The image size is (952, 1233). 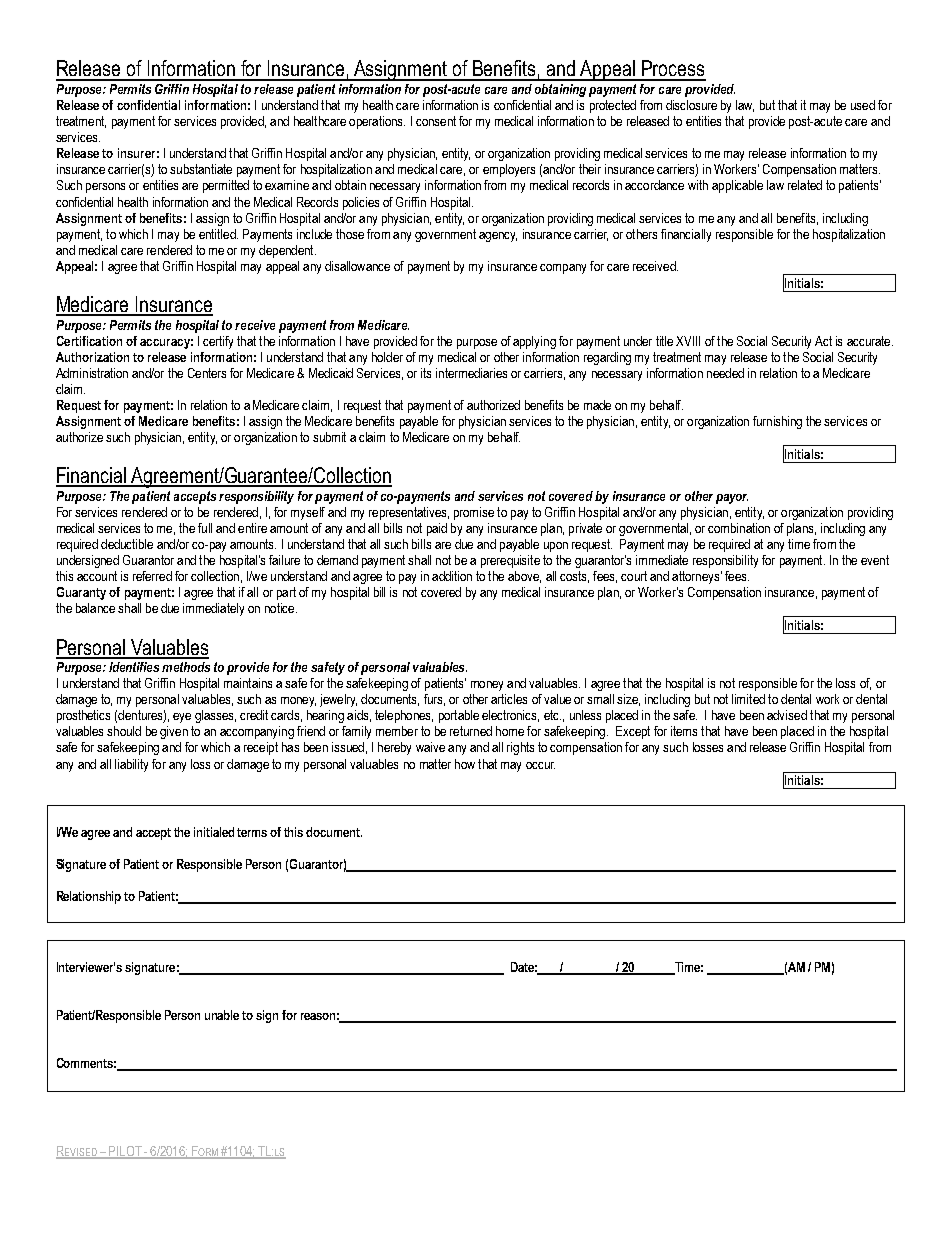 I want to click on substantiate, so click(x=201, y=169).
